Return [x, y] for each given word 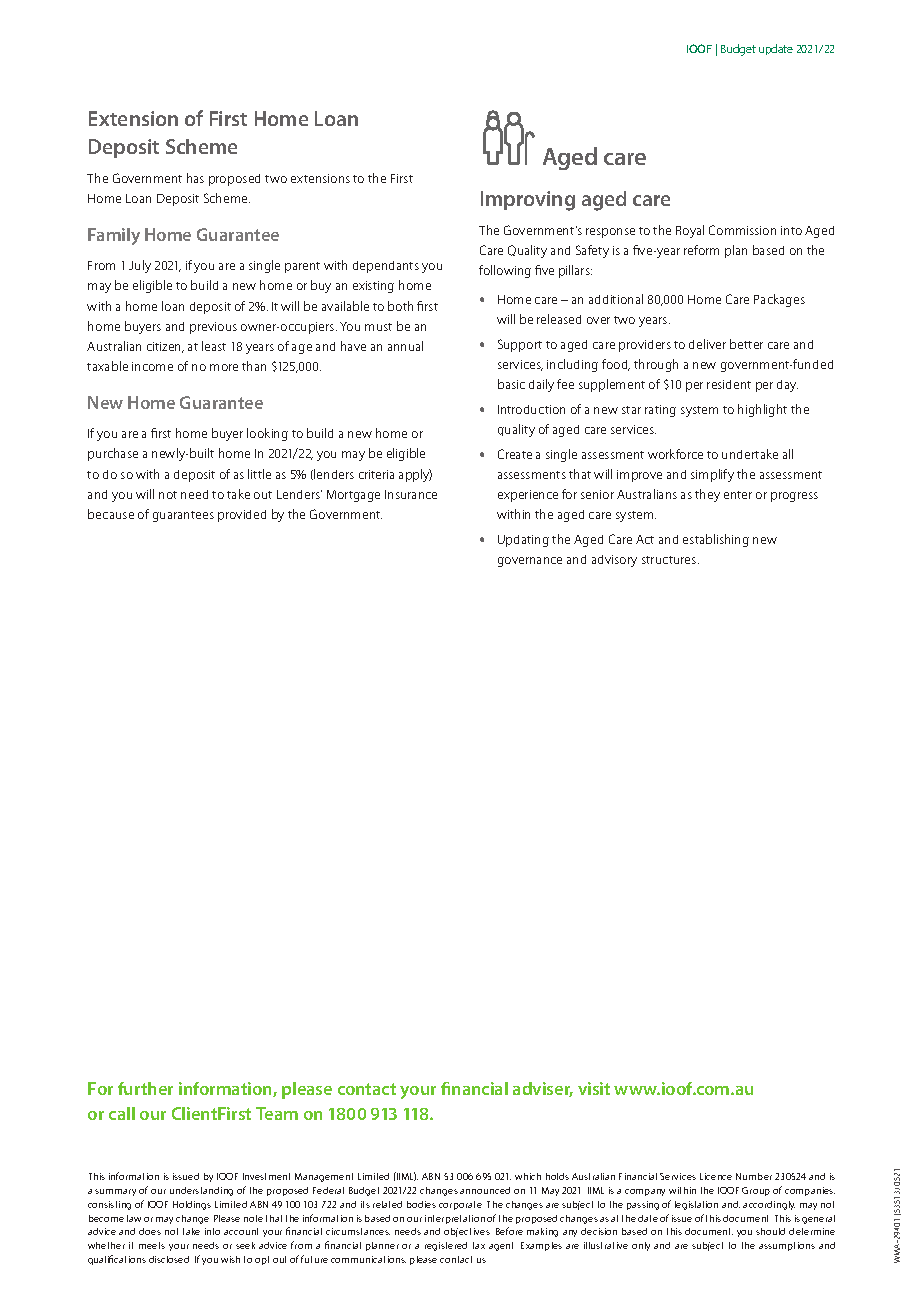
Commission [742, 230]
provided [242, 516]
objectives [467, 1232]
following [505, 271]
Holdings [192, 1205]
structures [670, 560]
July [140, 266]
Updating [523, 541]
